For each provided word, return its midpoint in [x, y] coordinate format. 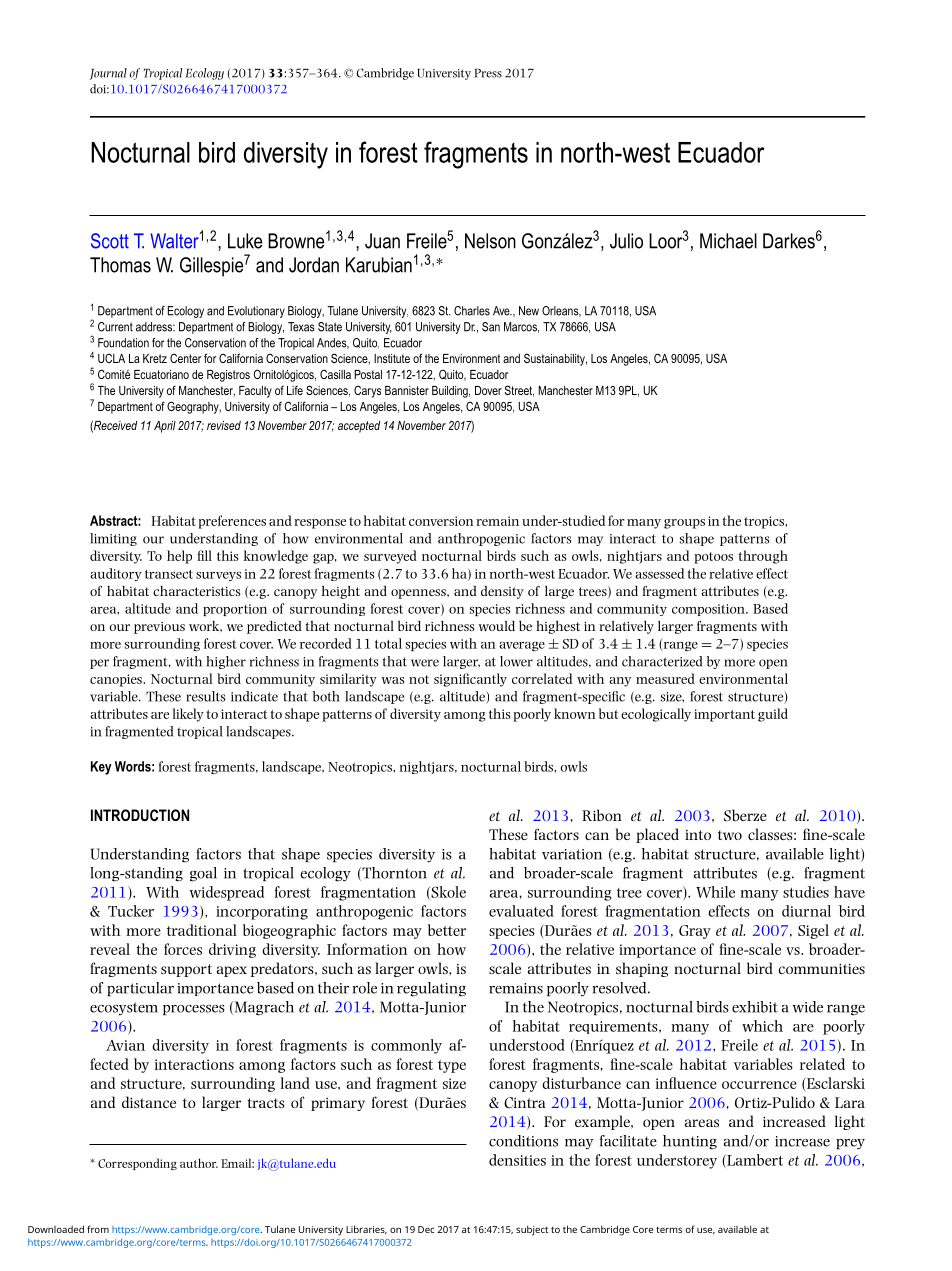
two [730, 835]
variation [572, 854]
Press [488, 73]
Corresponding [137, 1164]
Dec [426, 1229]
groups [684, 524]
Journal [108, 74]
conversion [441, 521]
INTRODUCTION [140, 815]
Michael [728, 241]
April [165, 427]
